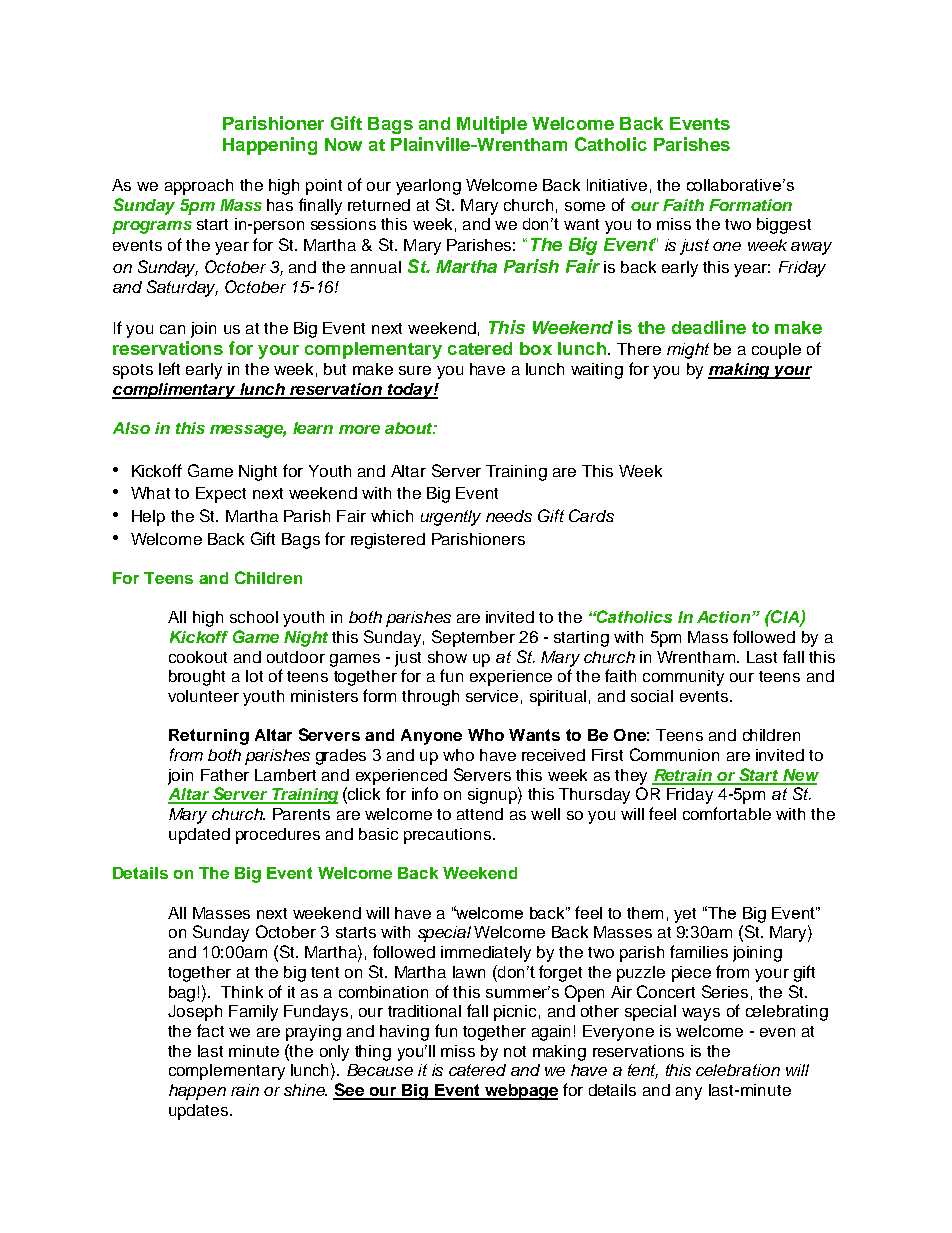 The width and height of the screenshot is (952, 1233). I want to click on approach, so click(199, 187).
